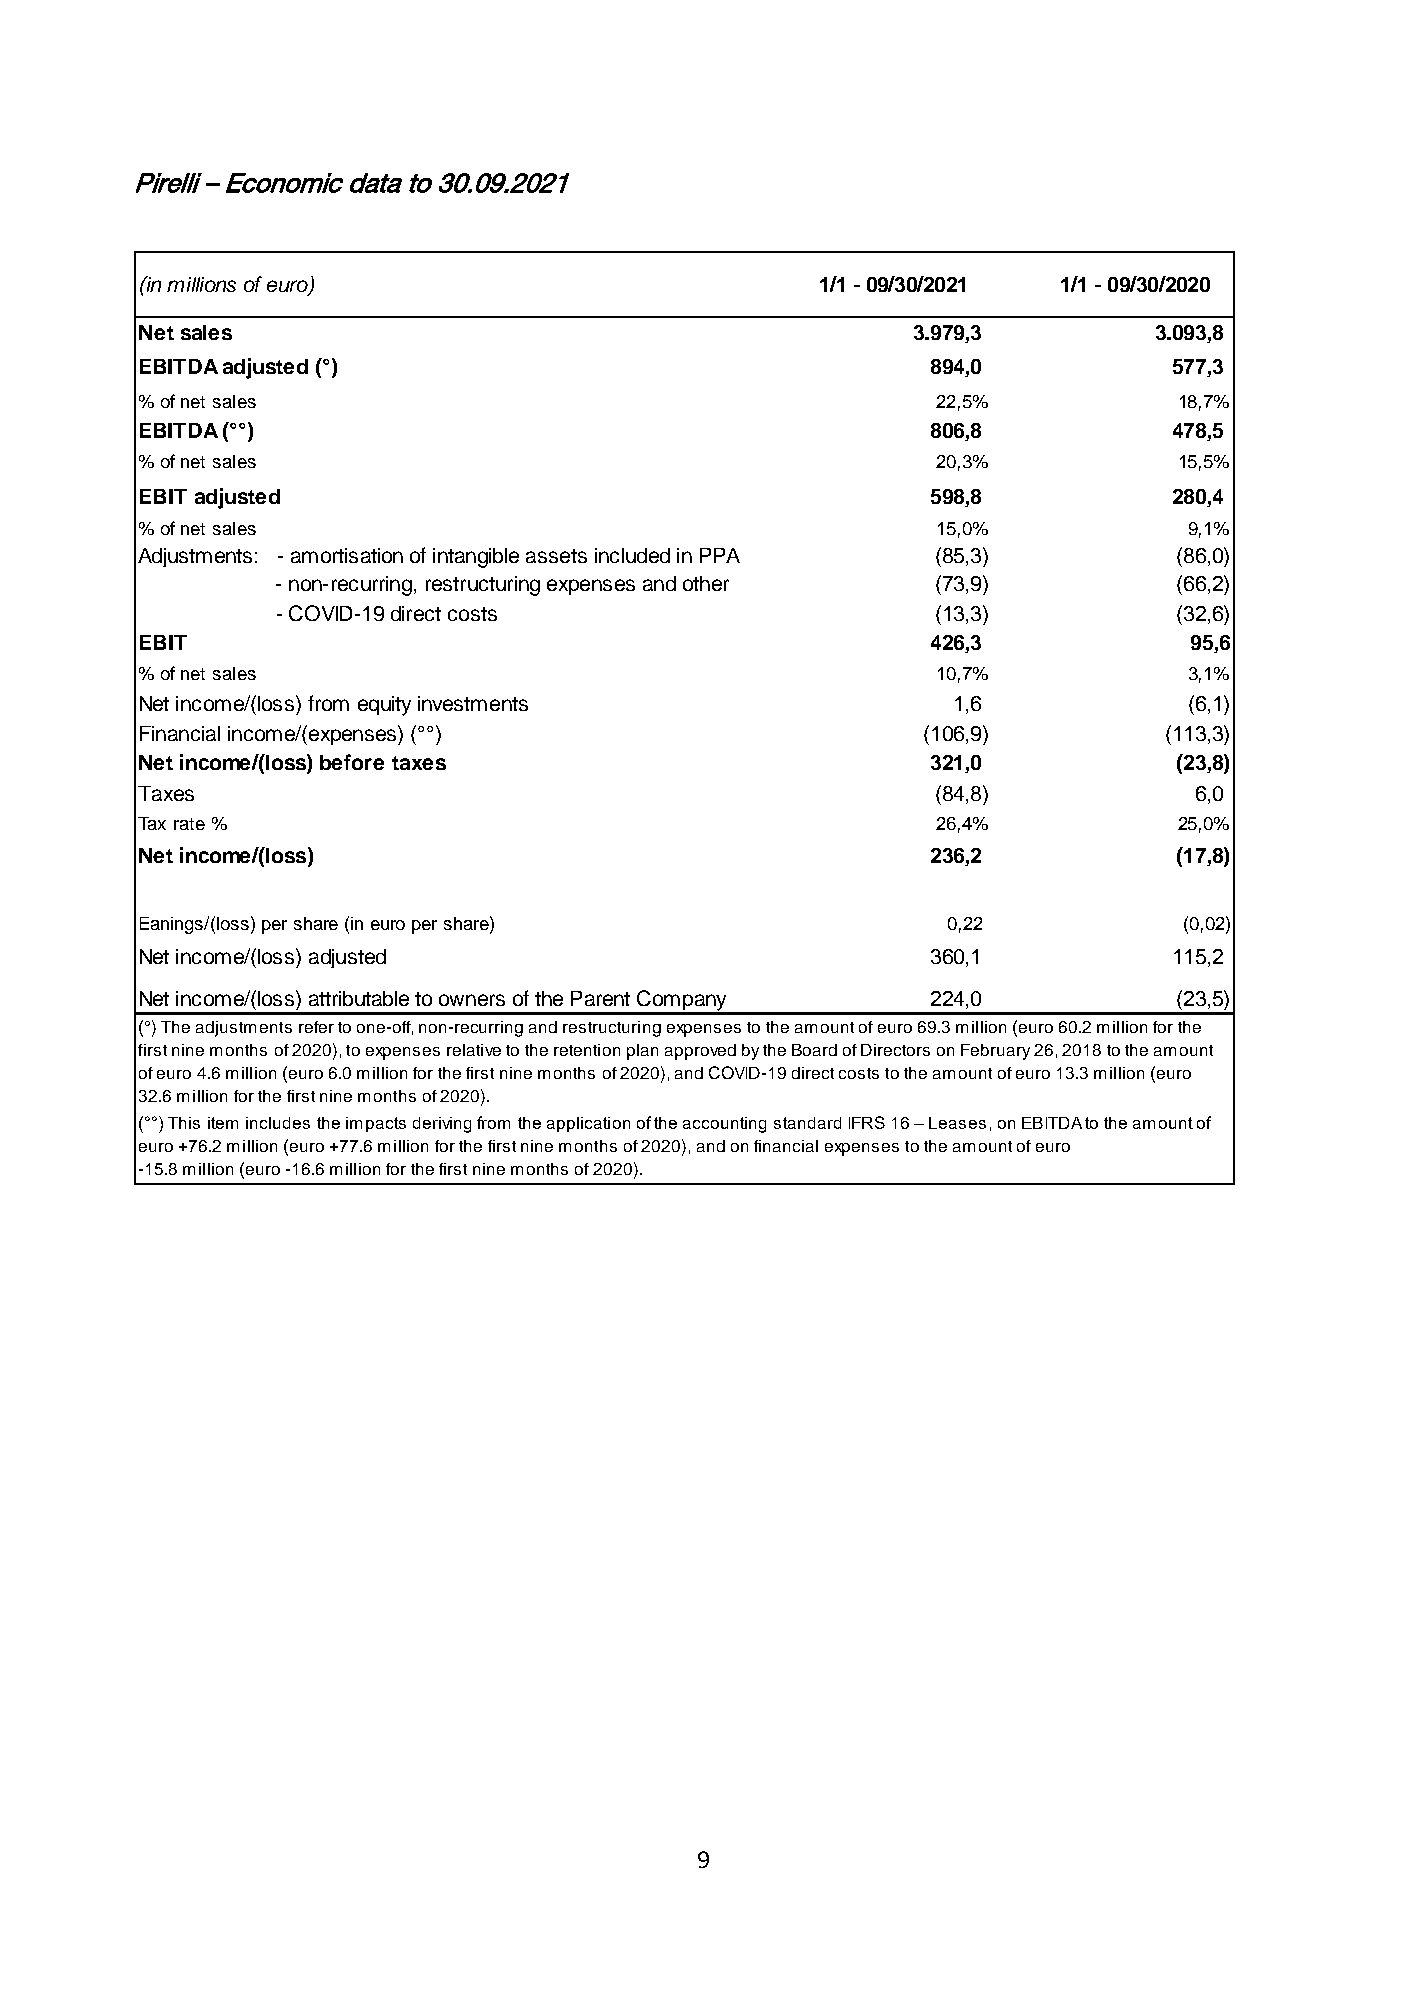 The height and width of the screenshot is (1990, 1407). Describe the element at coordinates (556, 556) in the screenshot. I see `assets` at that location.
